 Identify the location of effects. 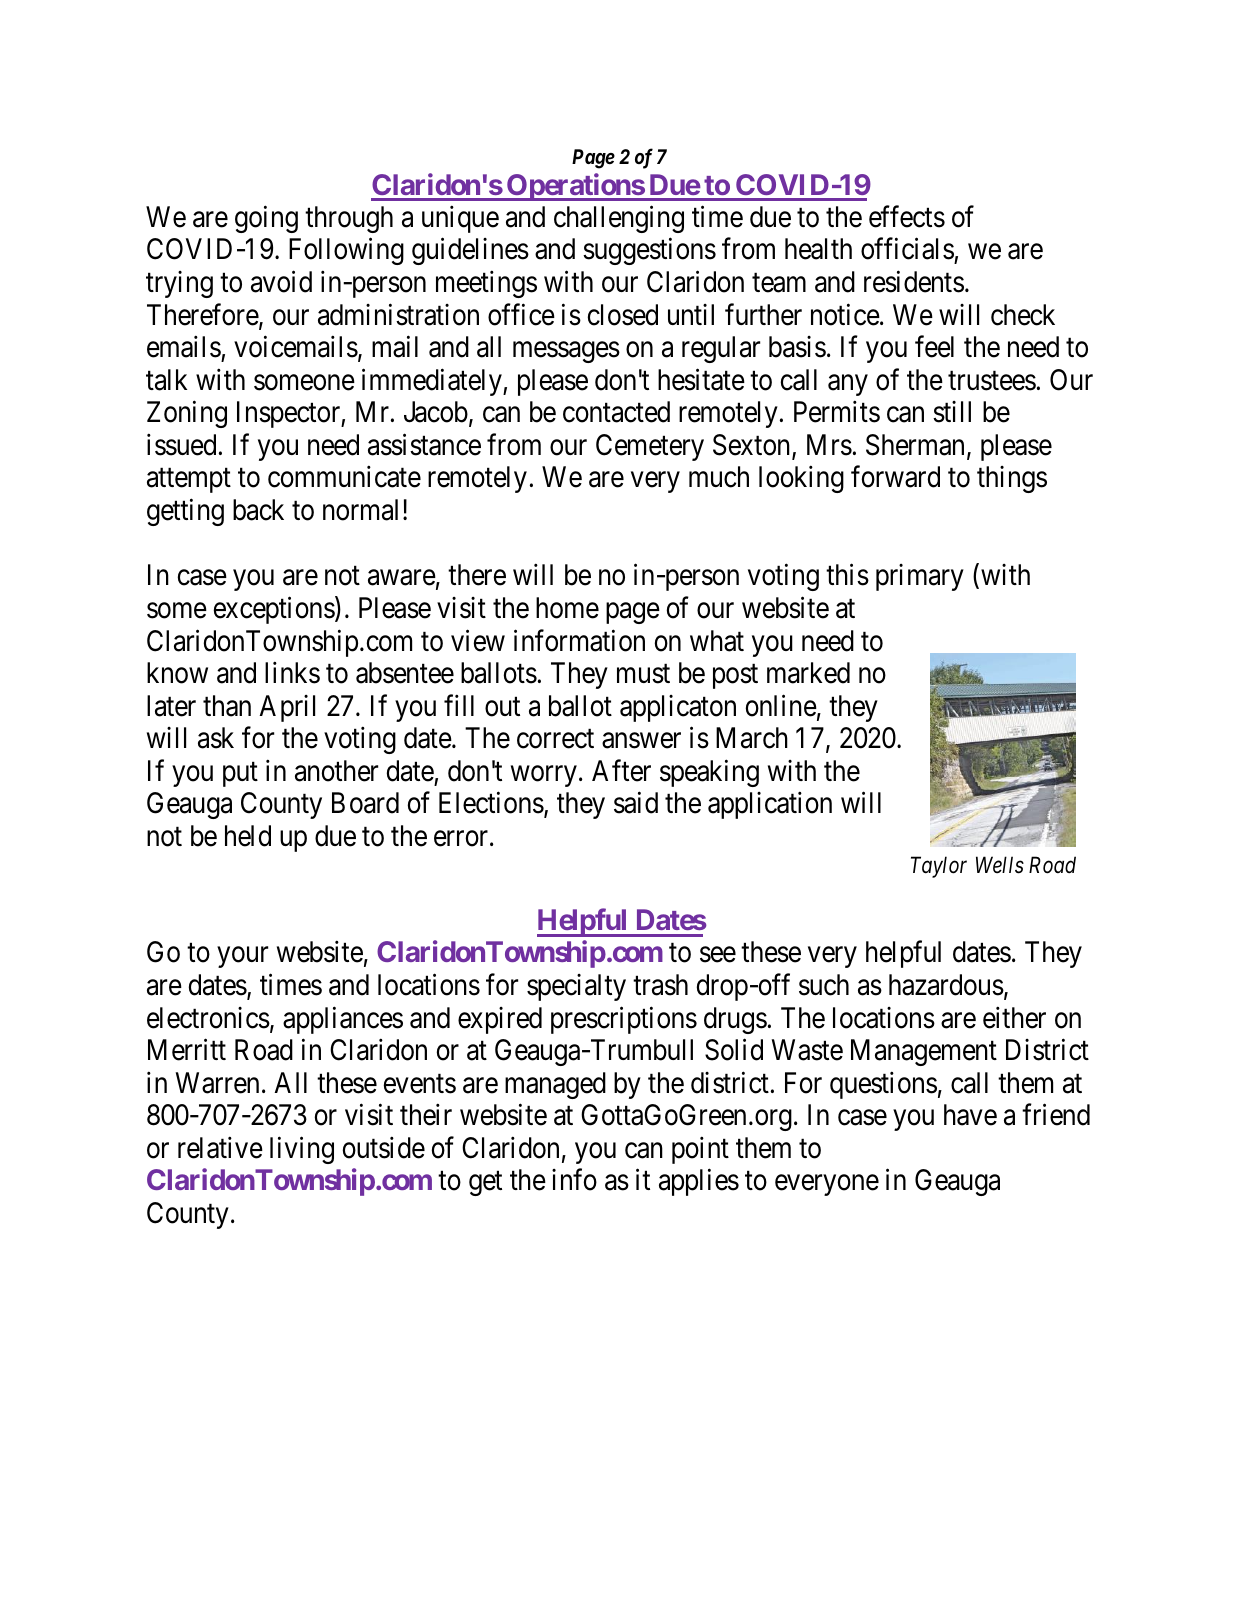
(907, 216).
